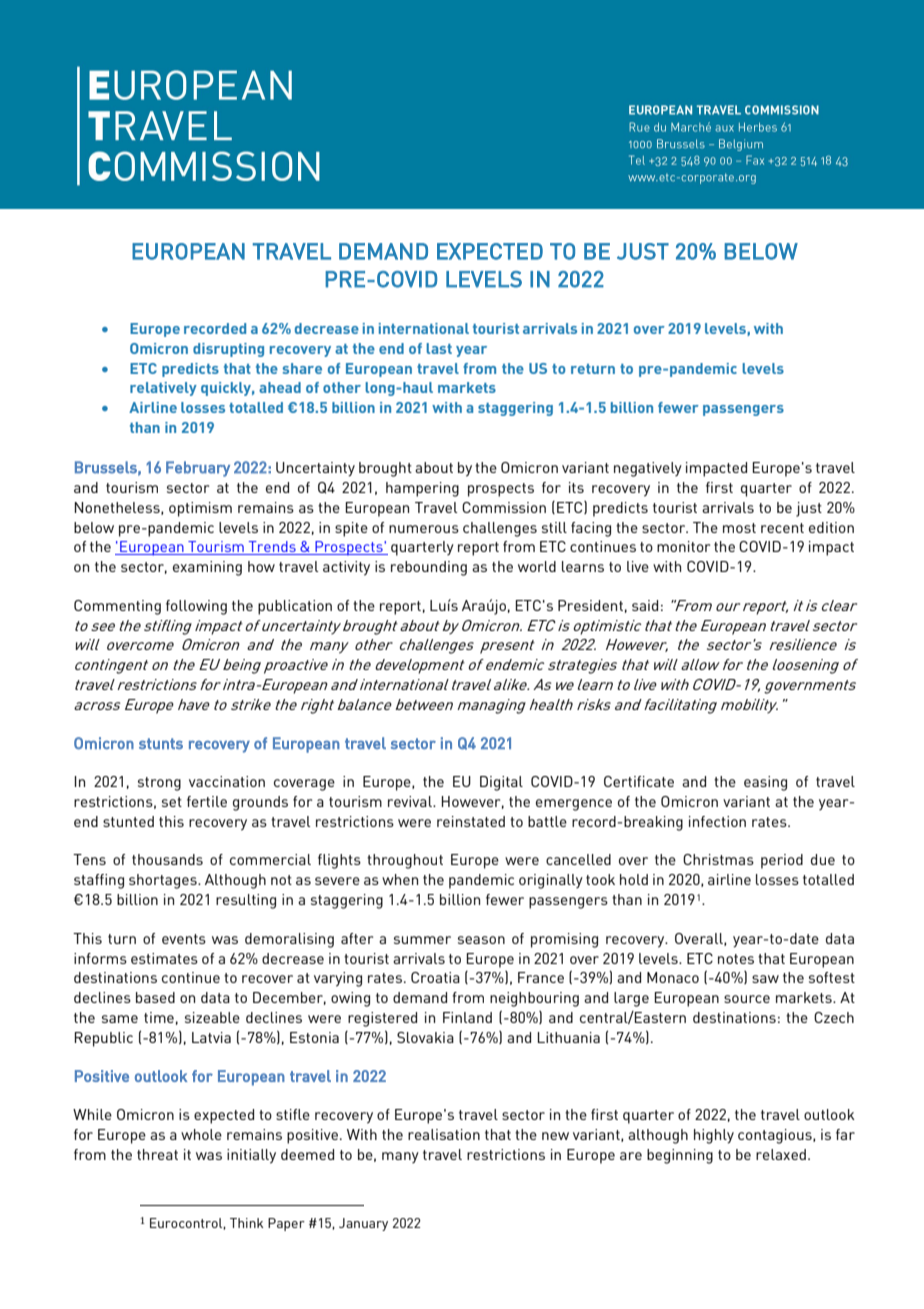  I want to click on relatively, so click(163, 389).
